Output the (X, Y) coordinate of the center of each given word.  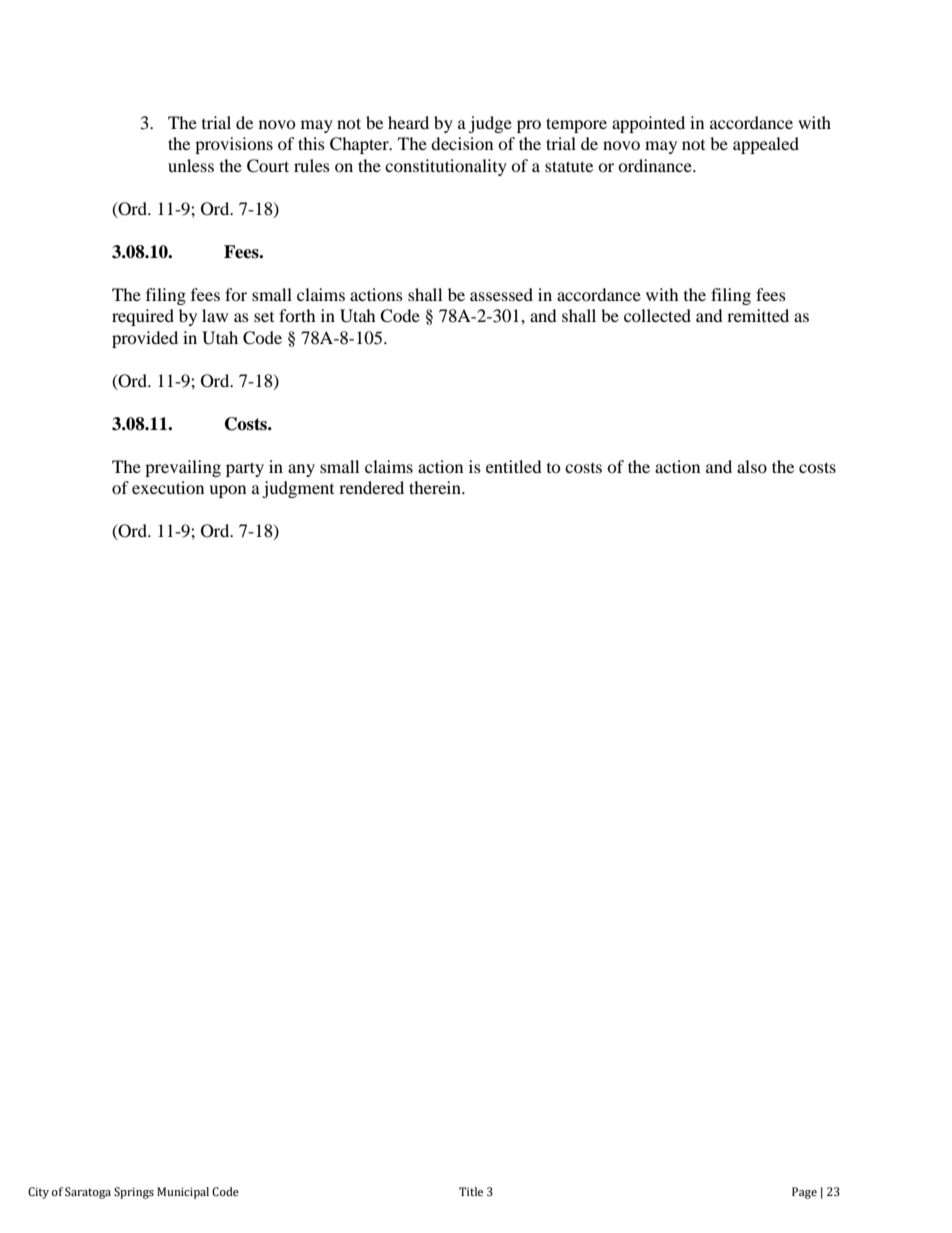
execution (168, 487)
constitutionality (446, 167)
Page (804, 1193)
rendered (371, 487)
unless (191, 165)
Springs (134, 1193)
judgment (298, 489)
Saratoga (88, 1193)
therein (436, 487)
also (752, 466)
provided (145, 339)
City (38, 1193)
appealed (766, 145)
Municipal (183, 1193)
